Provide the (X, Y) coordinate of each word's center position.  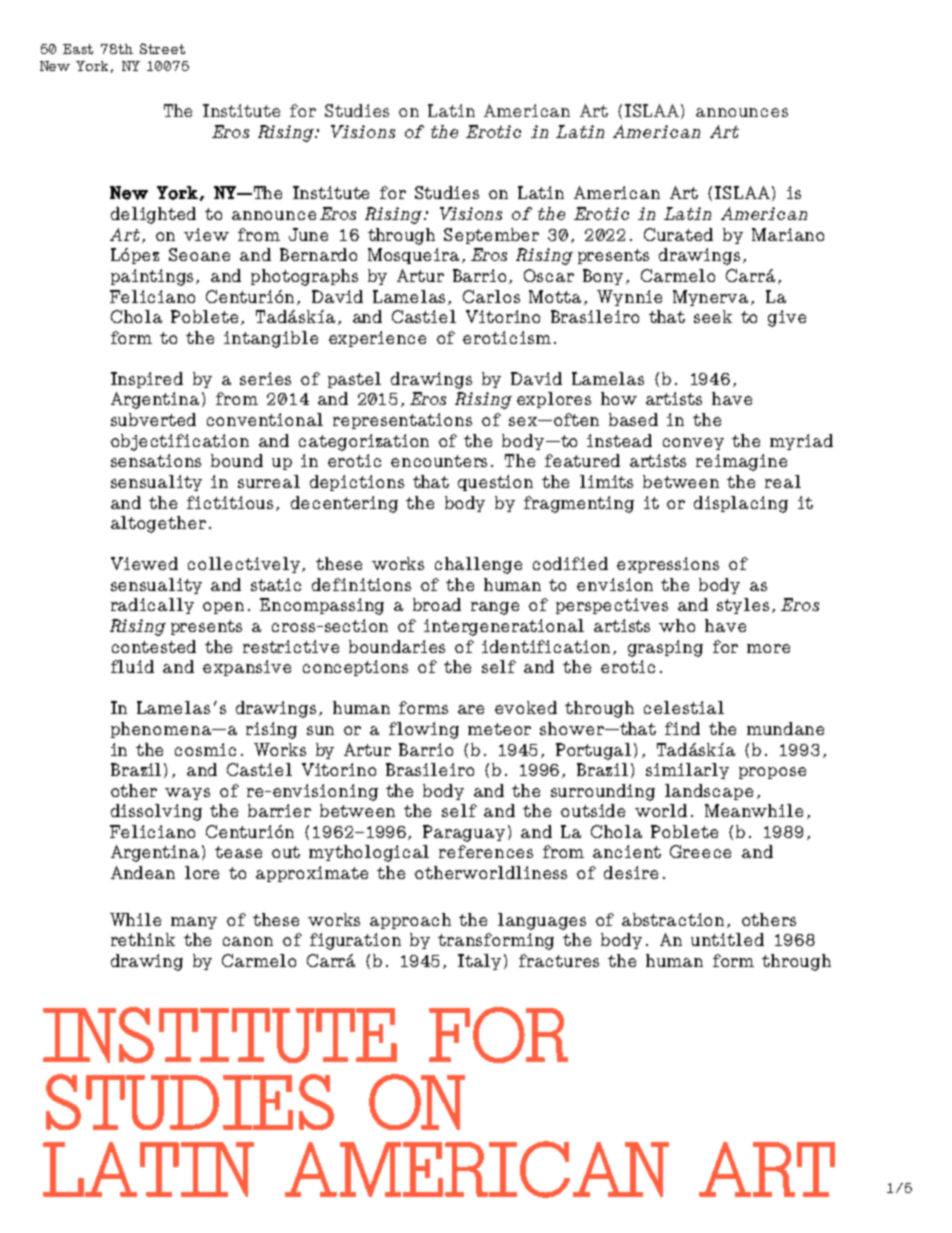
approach (410, 921)
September (491, 236)
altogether (158, 524)
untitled (727, 939)
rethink (143, 939)
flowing (424, 730)
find (682, 728)
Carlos (491, 296)
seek (713, 316)
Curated (678, 234)
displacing (741, 504)
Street (162, 48)
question (495, 483)
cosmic (205, 749)
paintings (154, 277)
